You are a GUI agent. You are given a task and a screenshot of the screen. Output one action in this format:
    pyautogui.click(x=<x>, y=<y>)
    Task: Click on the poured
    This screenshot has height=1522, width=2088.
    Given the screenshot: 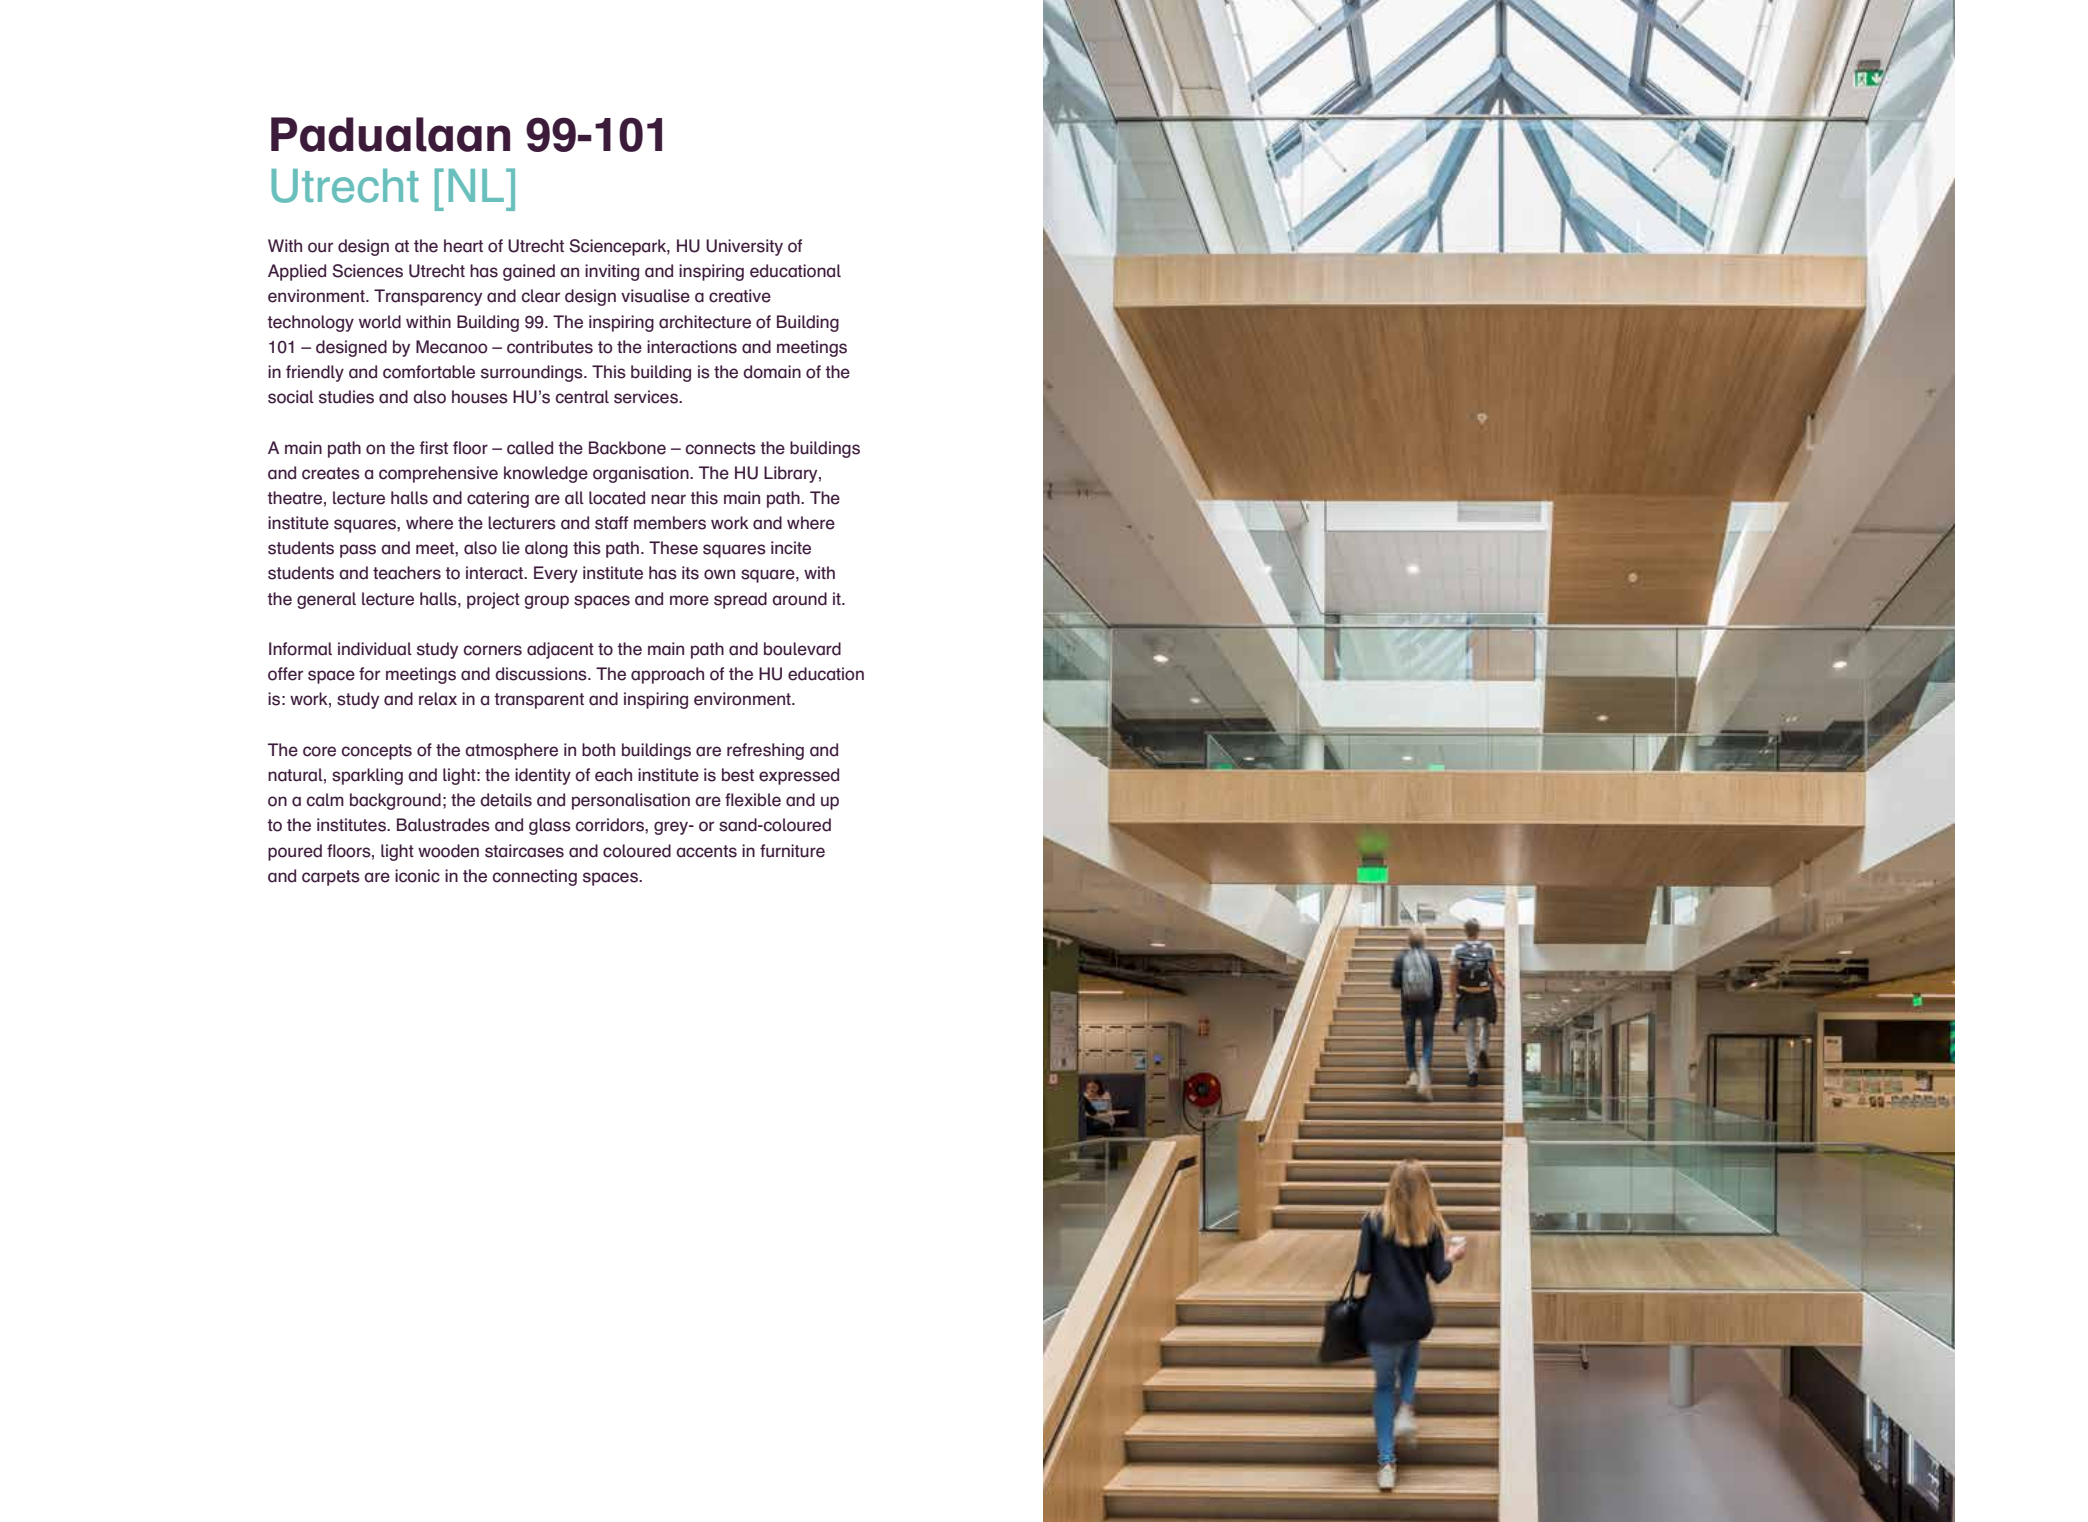 What is the action you would take?
    pyautogui.click(x=295, y=852)
